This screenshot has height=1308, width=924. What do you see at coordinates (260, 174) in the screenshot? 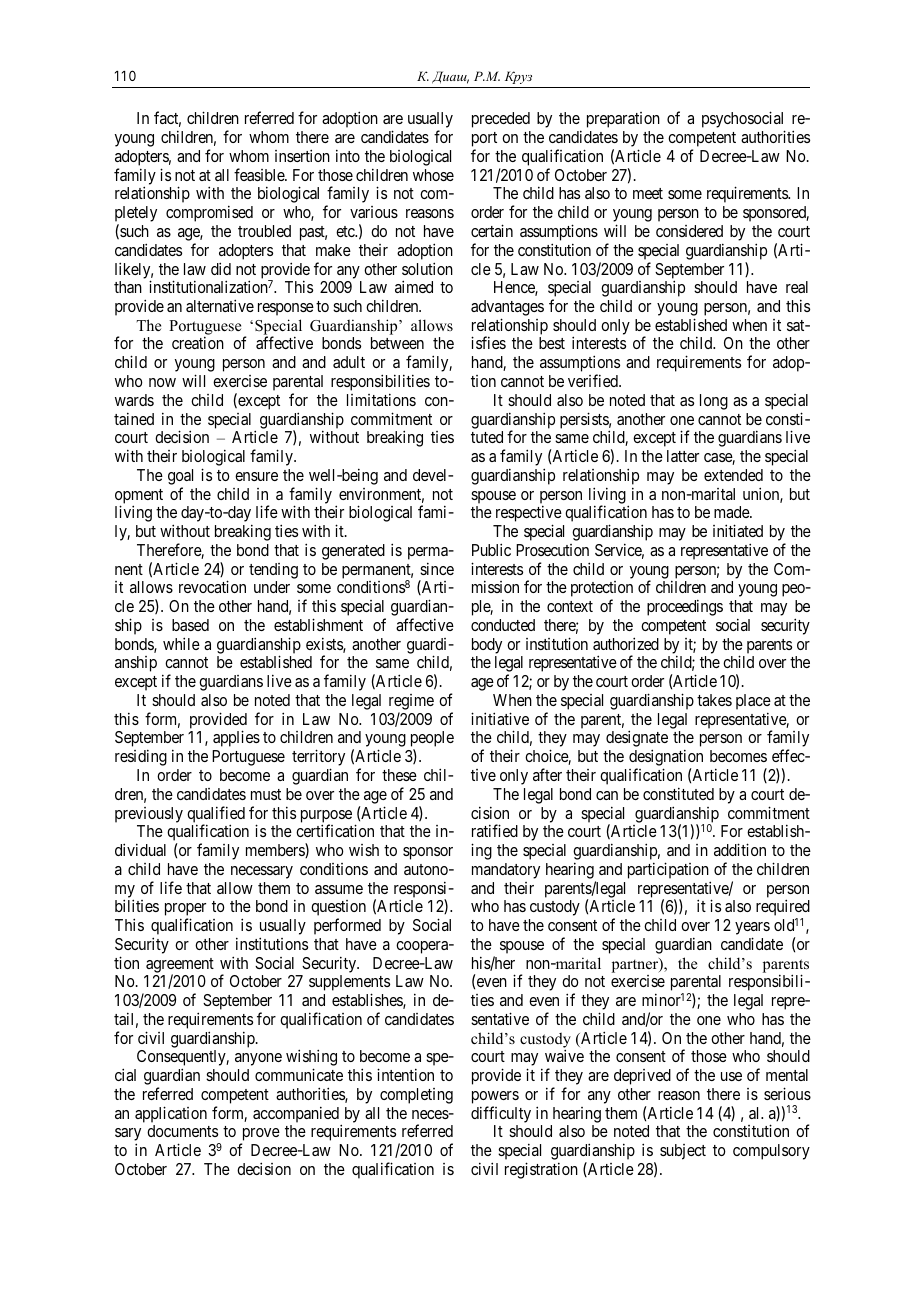
I see `feasible` at bounding box center [260, 174].
